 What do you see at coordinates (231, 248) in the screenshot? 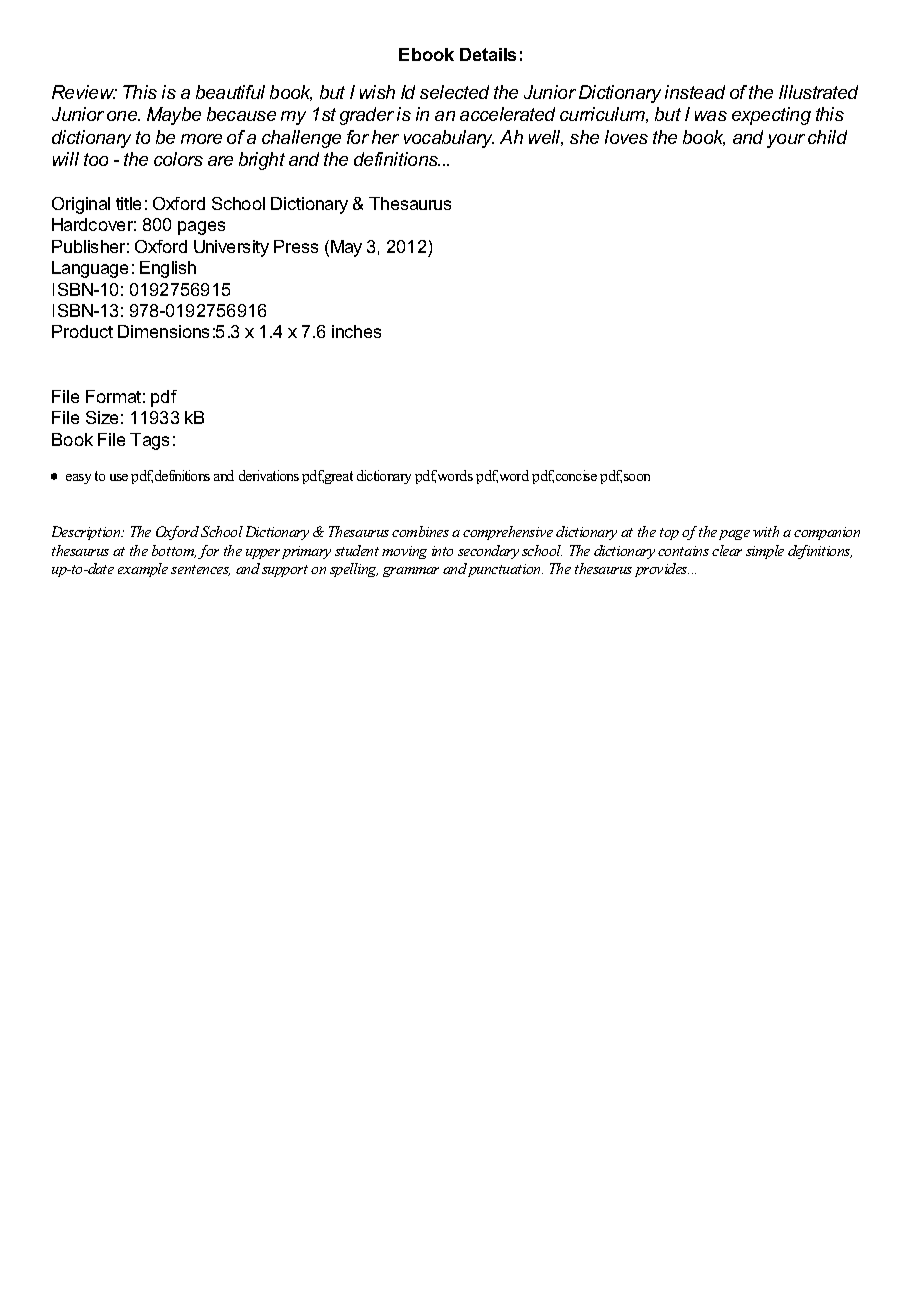
I see `University` at bounding box center [231, 248].
